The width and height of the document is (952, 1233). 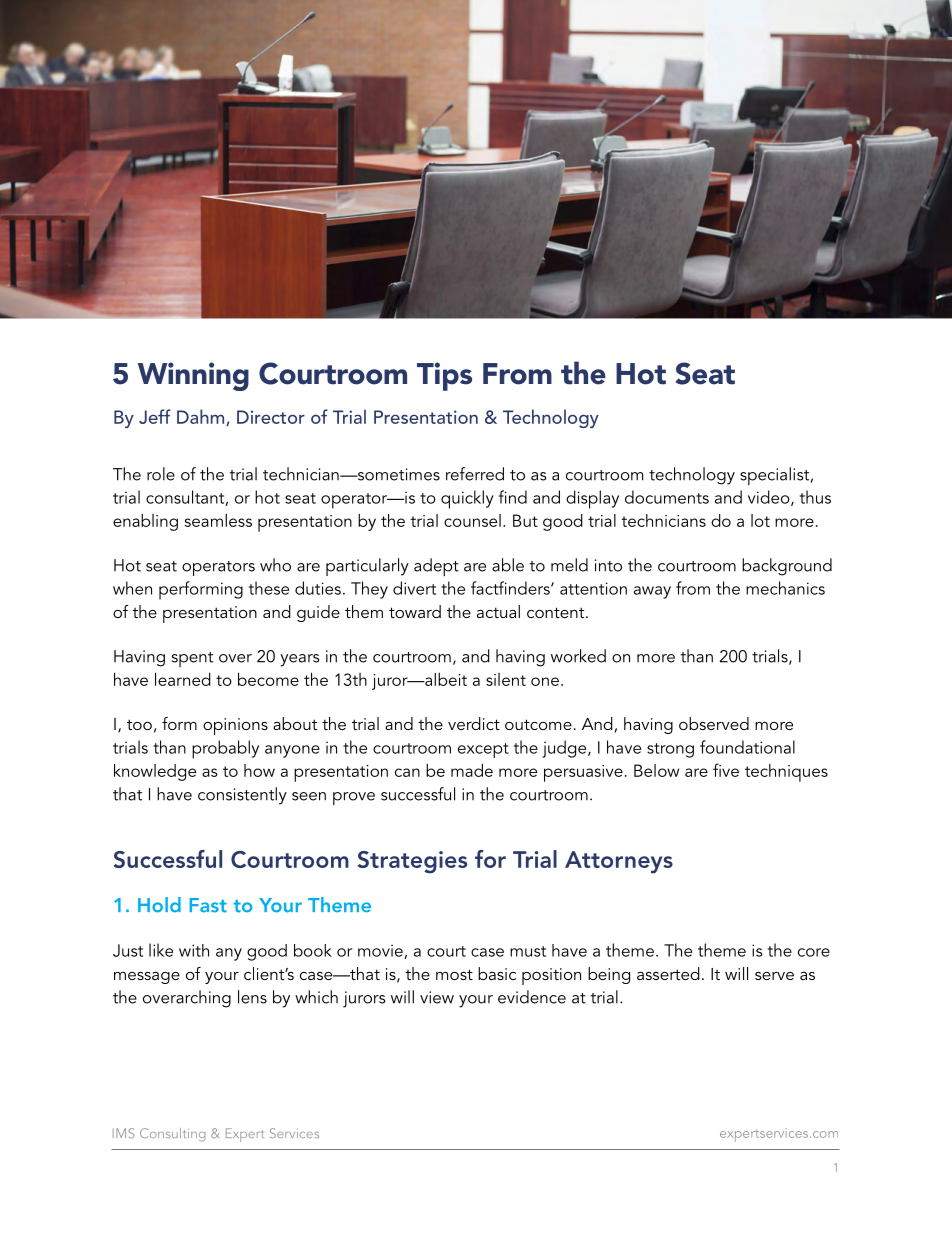 I want to click on view, so click(x=437, y=997).
